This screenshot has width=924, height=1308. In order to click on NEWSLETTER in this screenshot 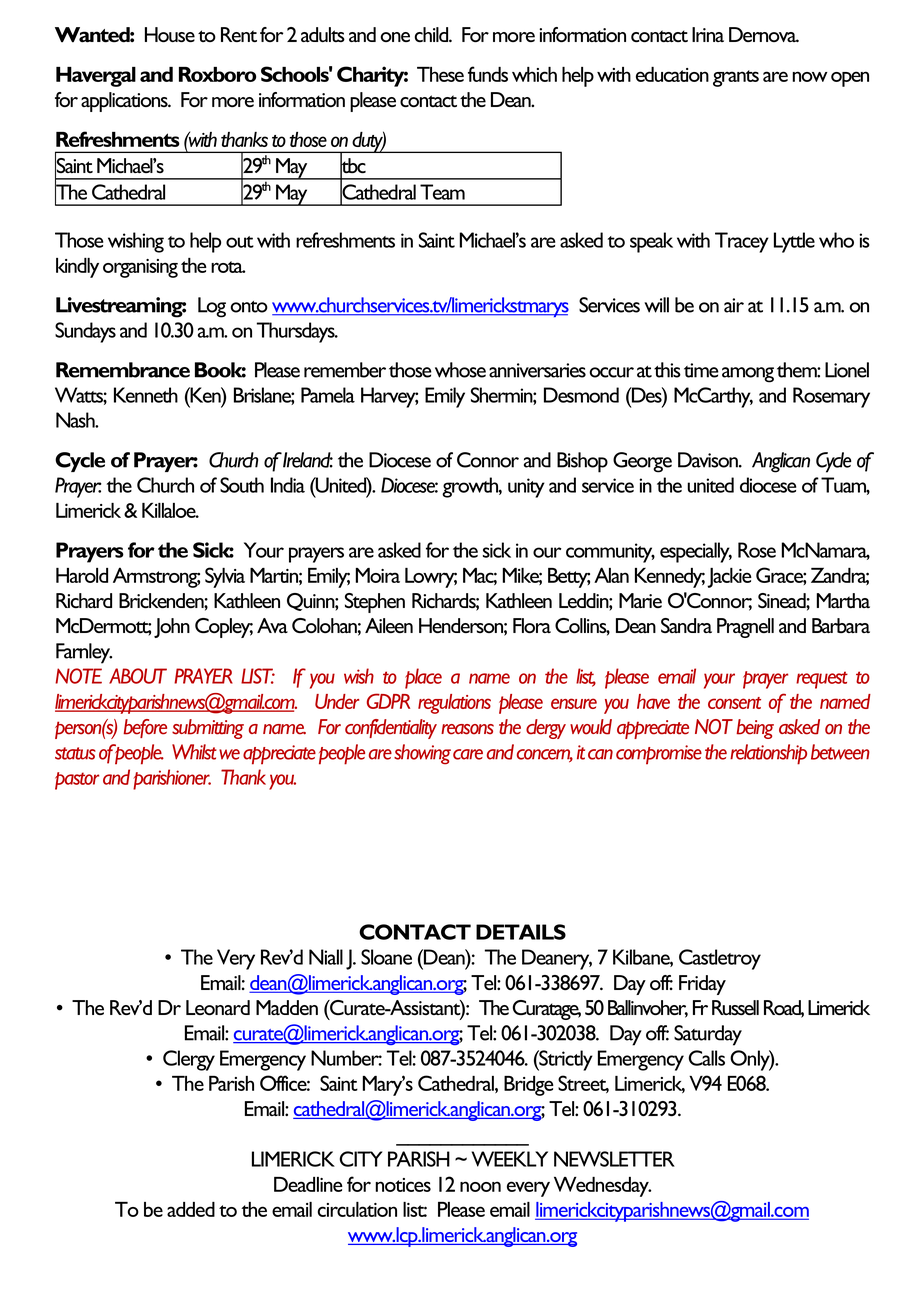, I will do `click(614, 1159)`.
